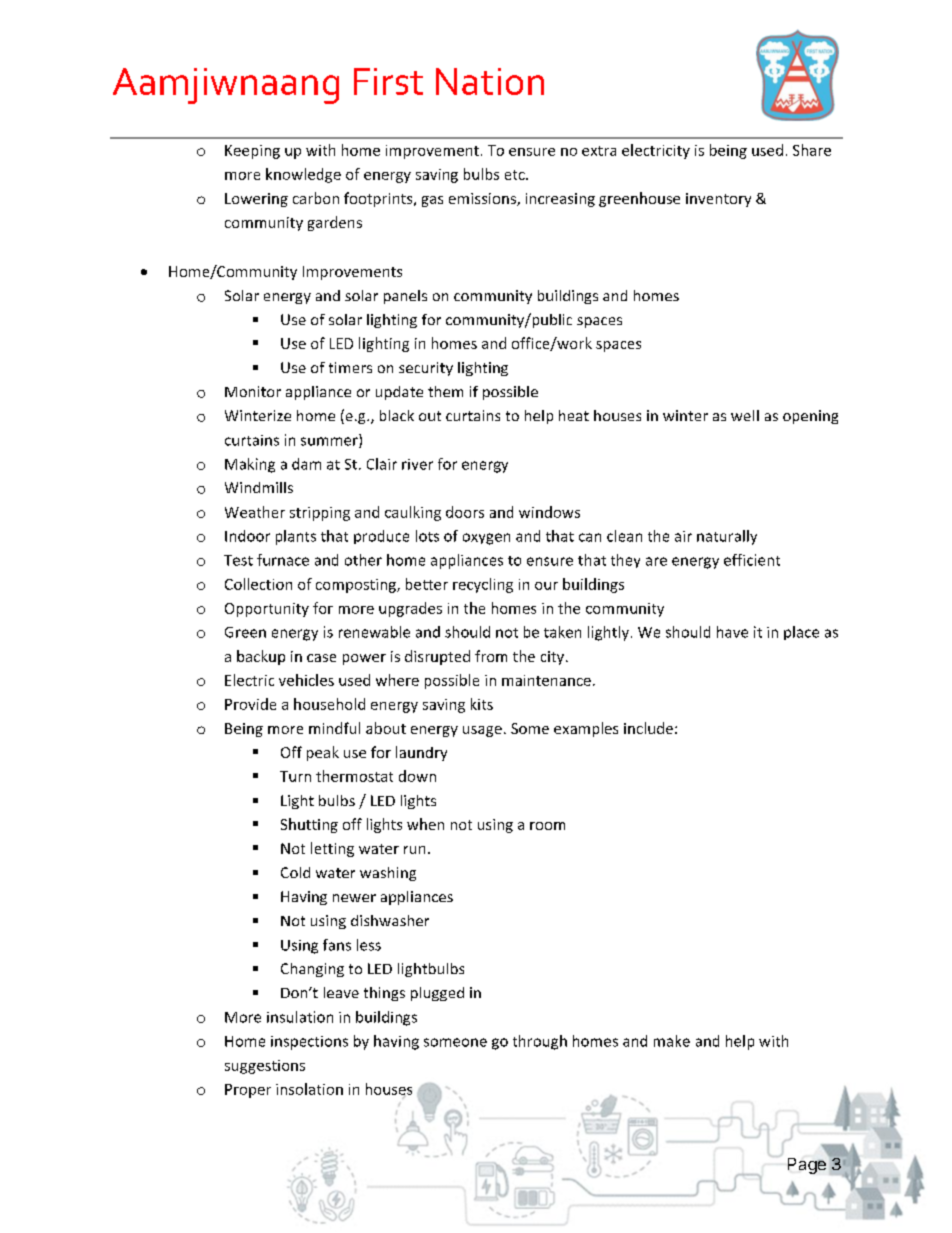 The height and width of the image is (1233, 952). Describe the element at coordinates (562, 632) in the image. I see `taken` at that location.
